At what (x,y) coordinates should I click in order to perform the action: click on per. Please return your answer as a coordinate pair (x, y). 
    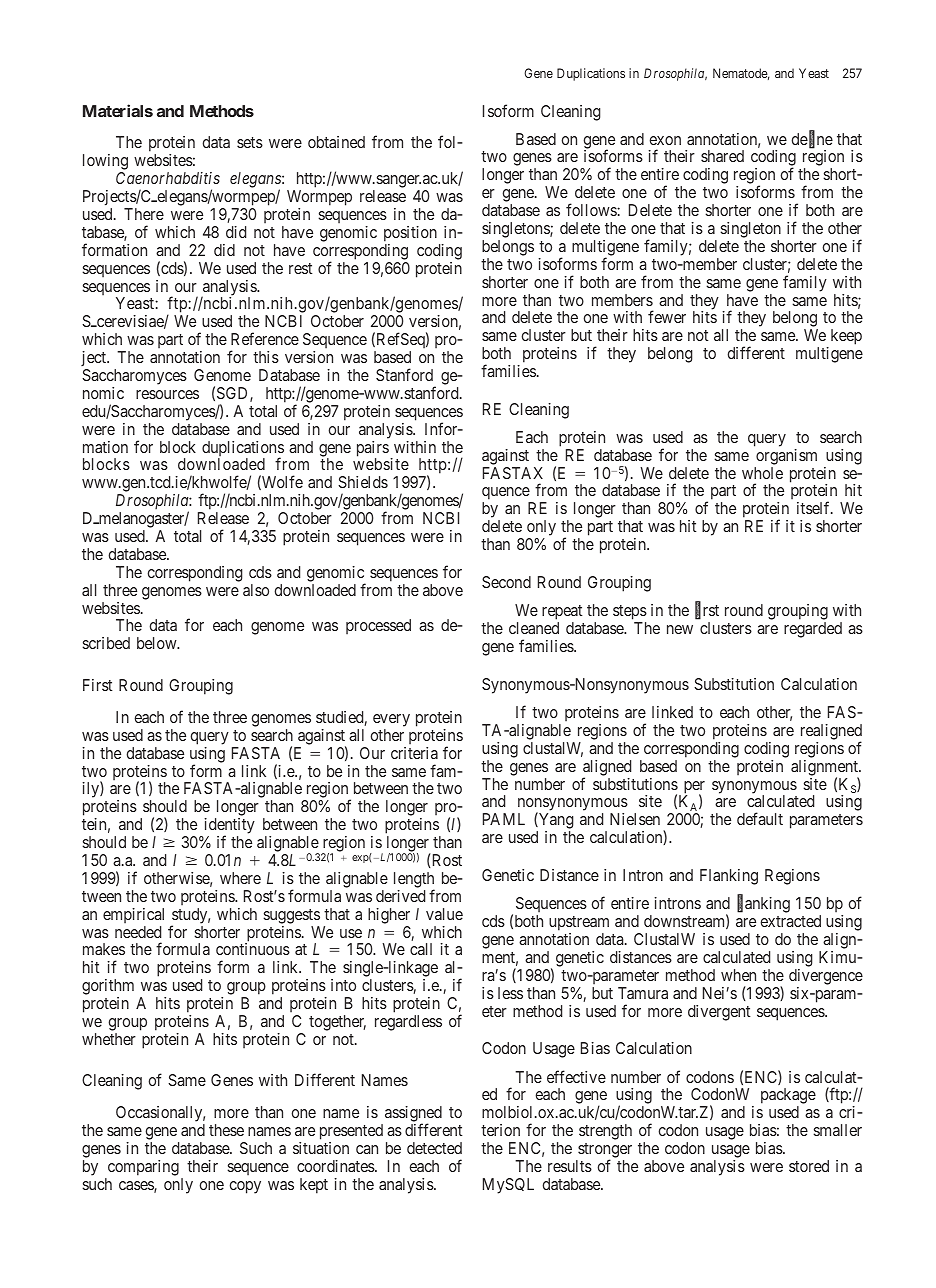
    Looking at the image, I should click on (694, 788).
